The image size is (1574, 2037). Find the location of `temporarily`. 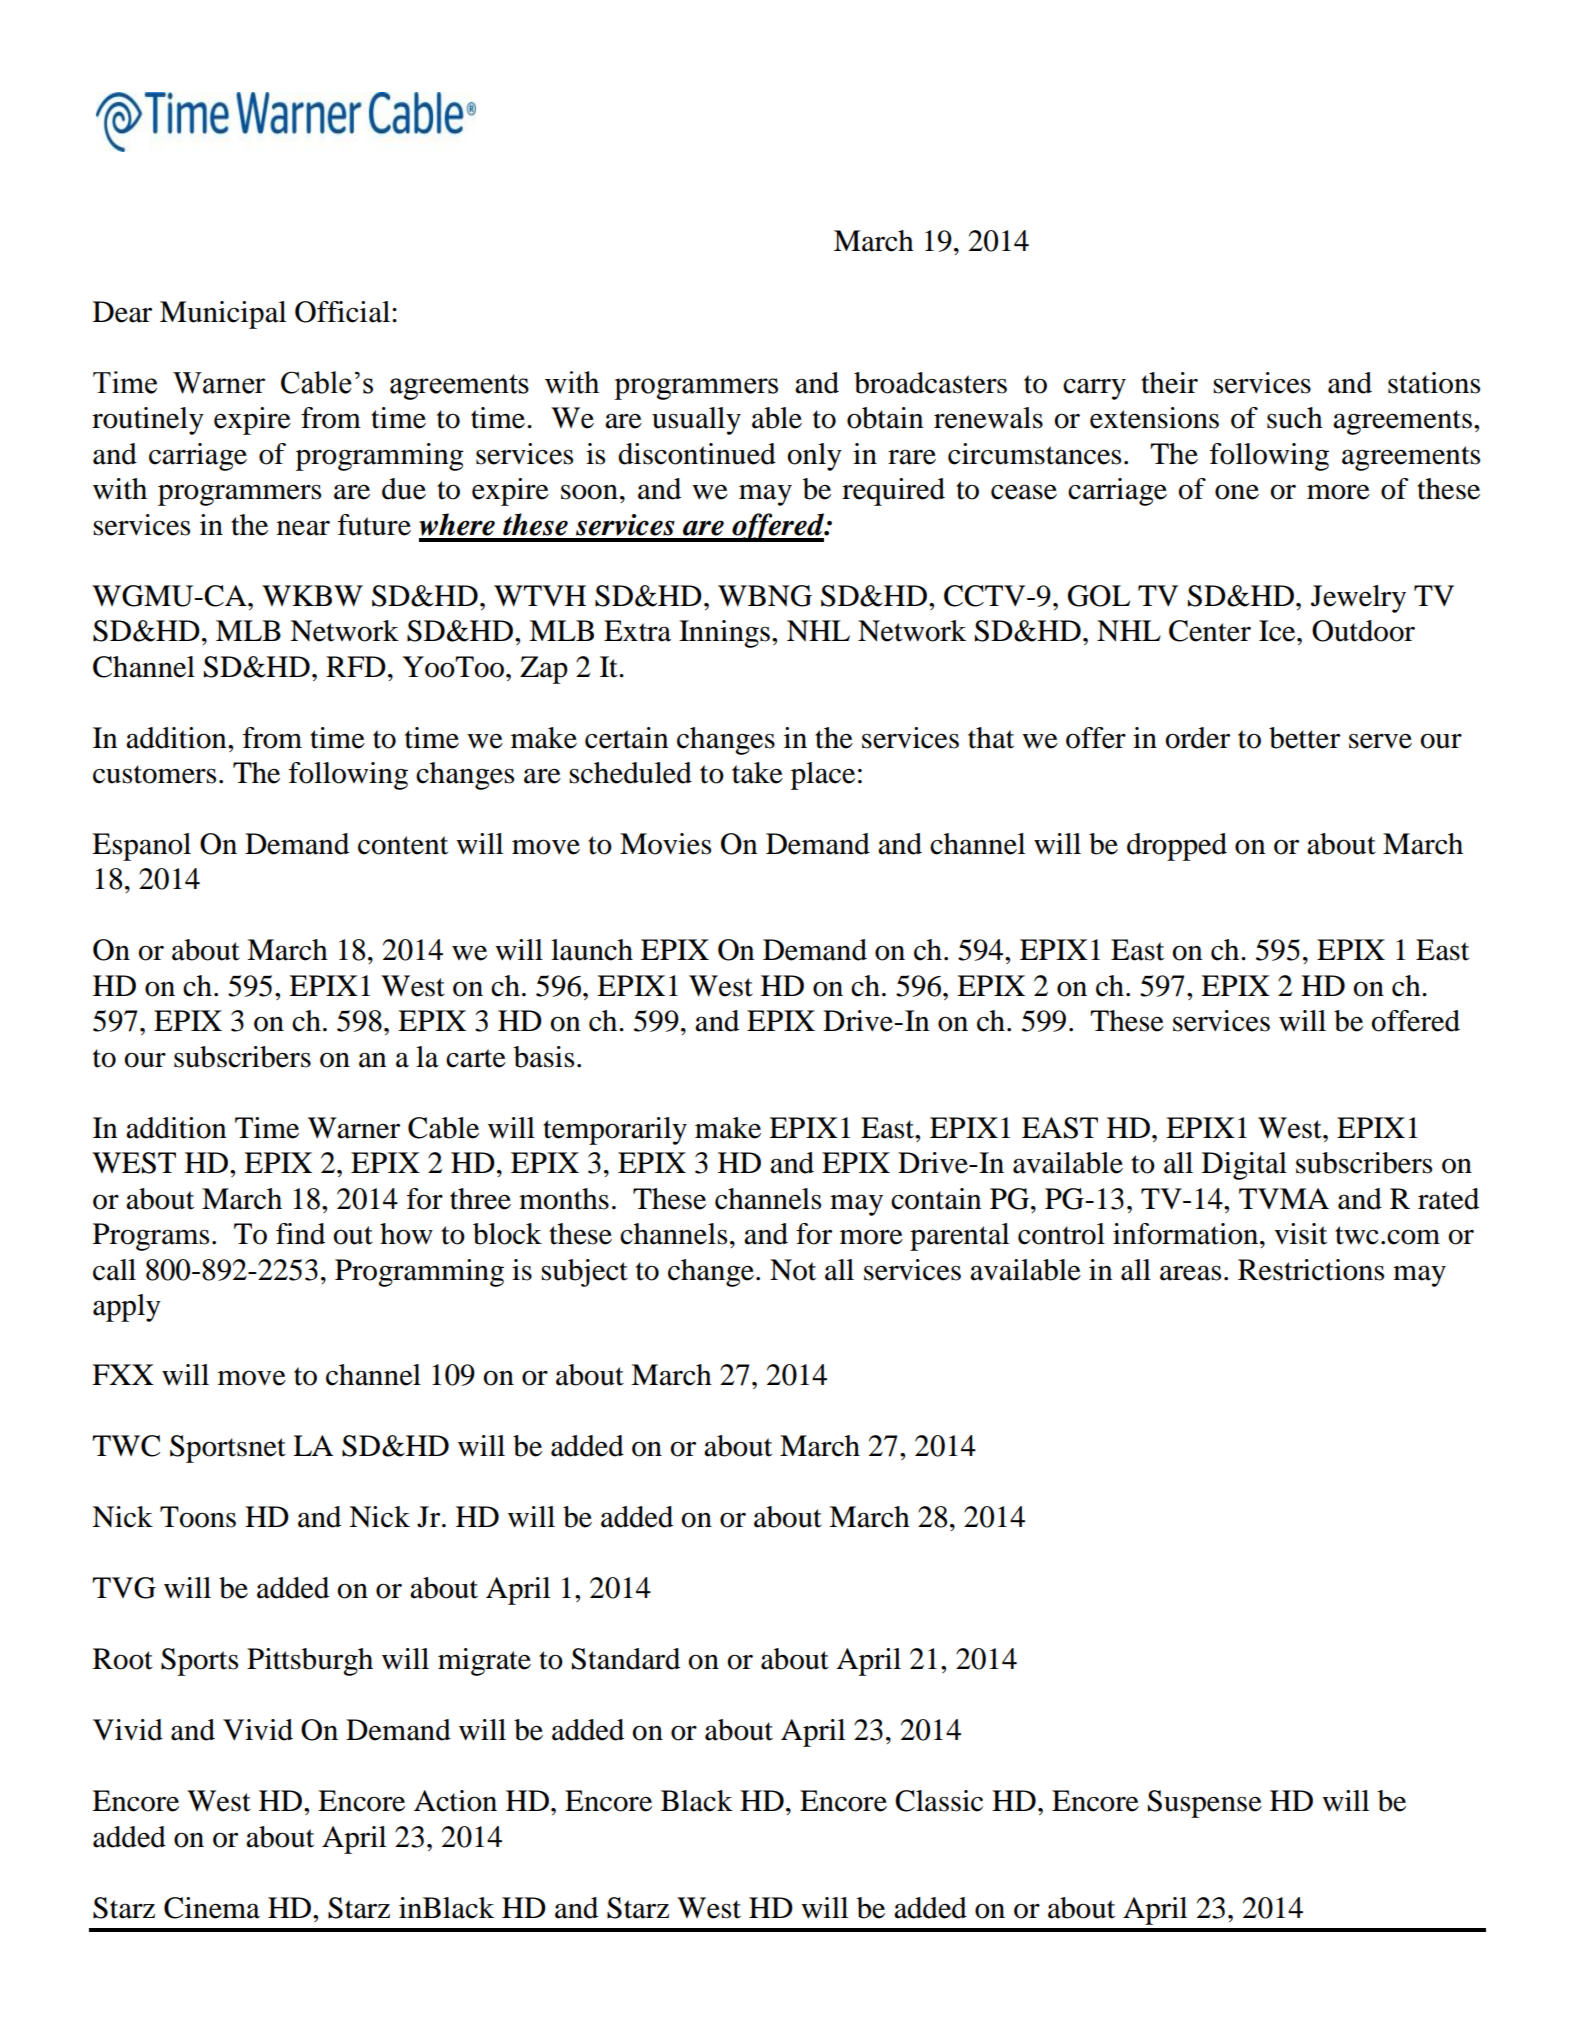

temporarily is located at coordinates (615, 1131).
